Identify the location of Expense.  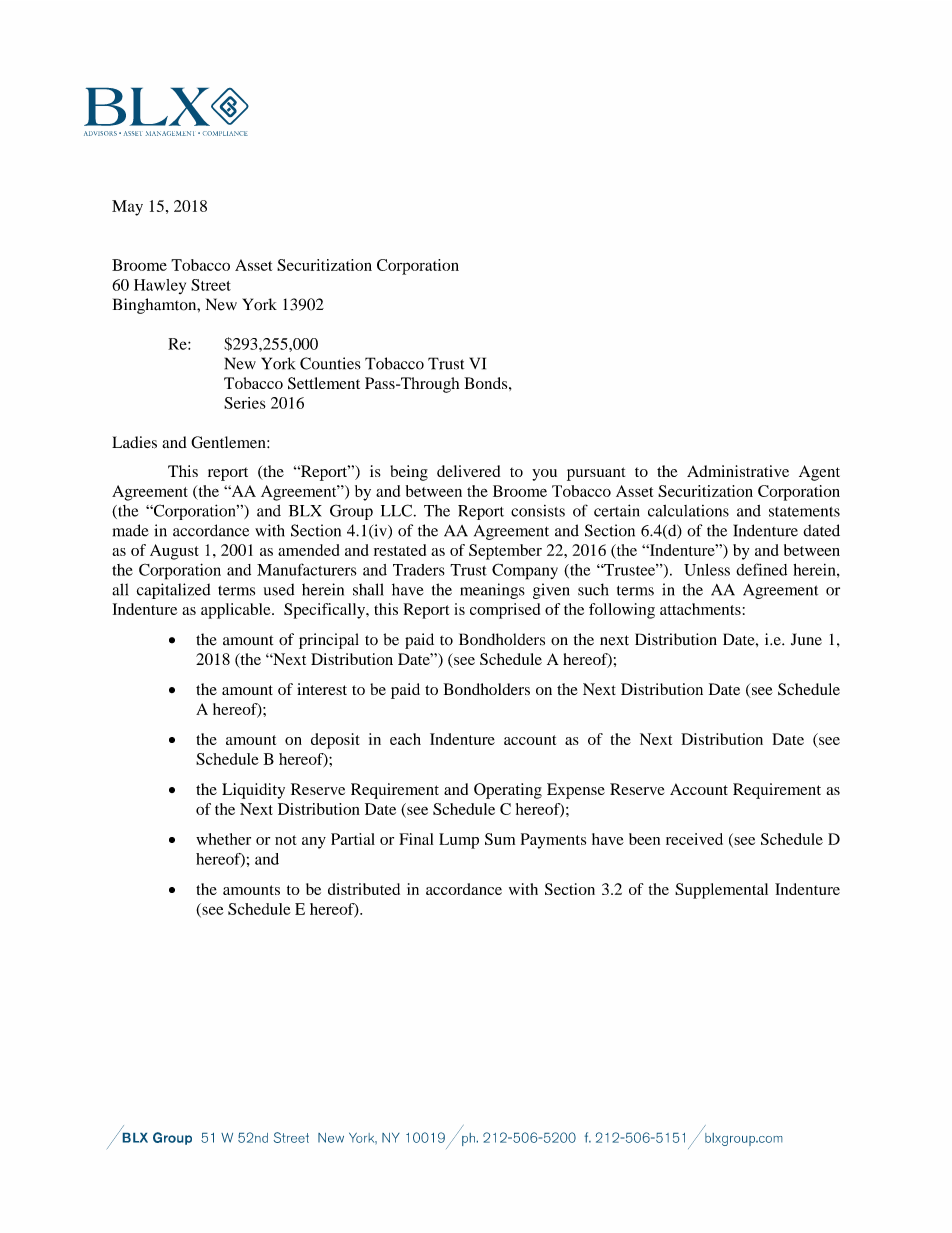
(576, 791).
